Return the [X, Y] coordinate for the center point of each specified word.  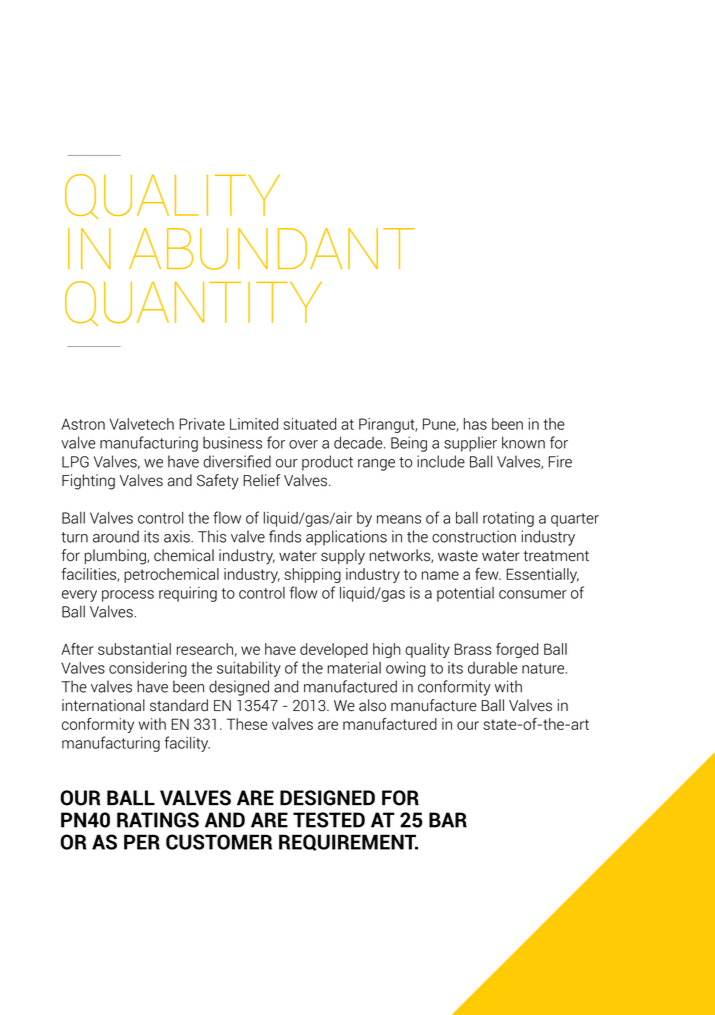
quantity [193, 303]
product [327, 463]
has [475, 424]
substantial [134, 649]
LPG [75, 462]
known [523, 442]
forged [517, 650]
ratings [158, 820]
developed [334, 650]
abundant [272, 249]
